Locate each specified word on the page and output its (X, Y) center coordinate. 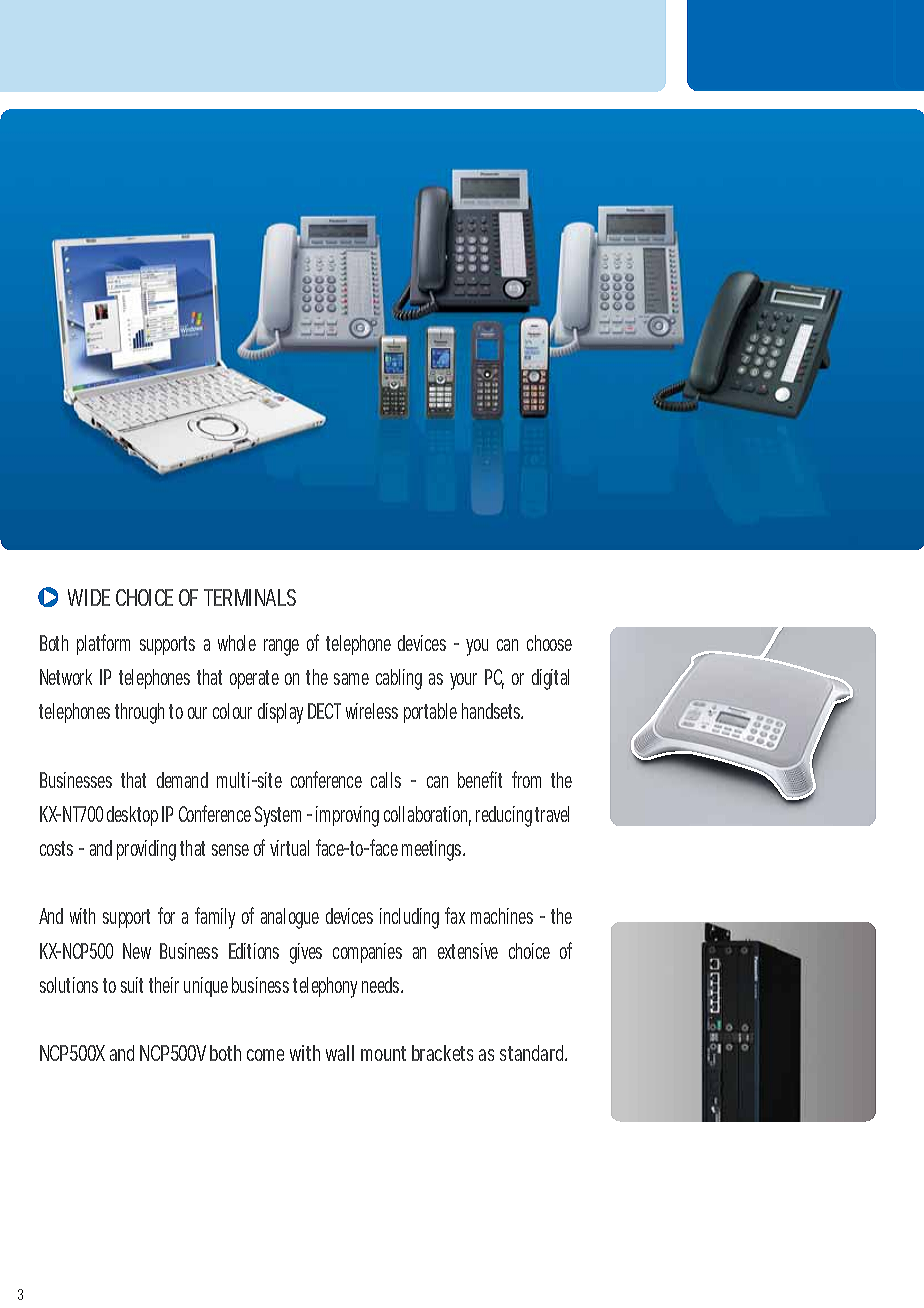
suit (132, 985)
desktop (132, 816)
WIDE (89, 597)
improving (347, 816)
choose (549, 643)
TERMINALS (250, 597)
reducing (506, 816)
